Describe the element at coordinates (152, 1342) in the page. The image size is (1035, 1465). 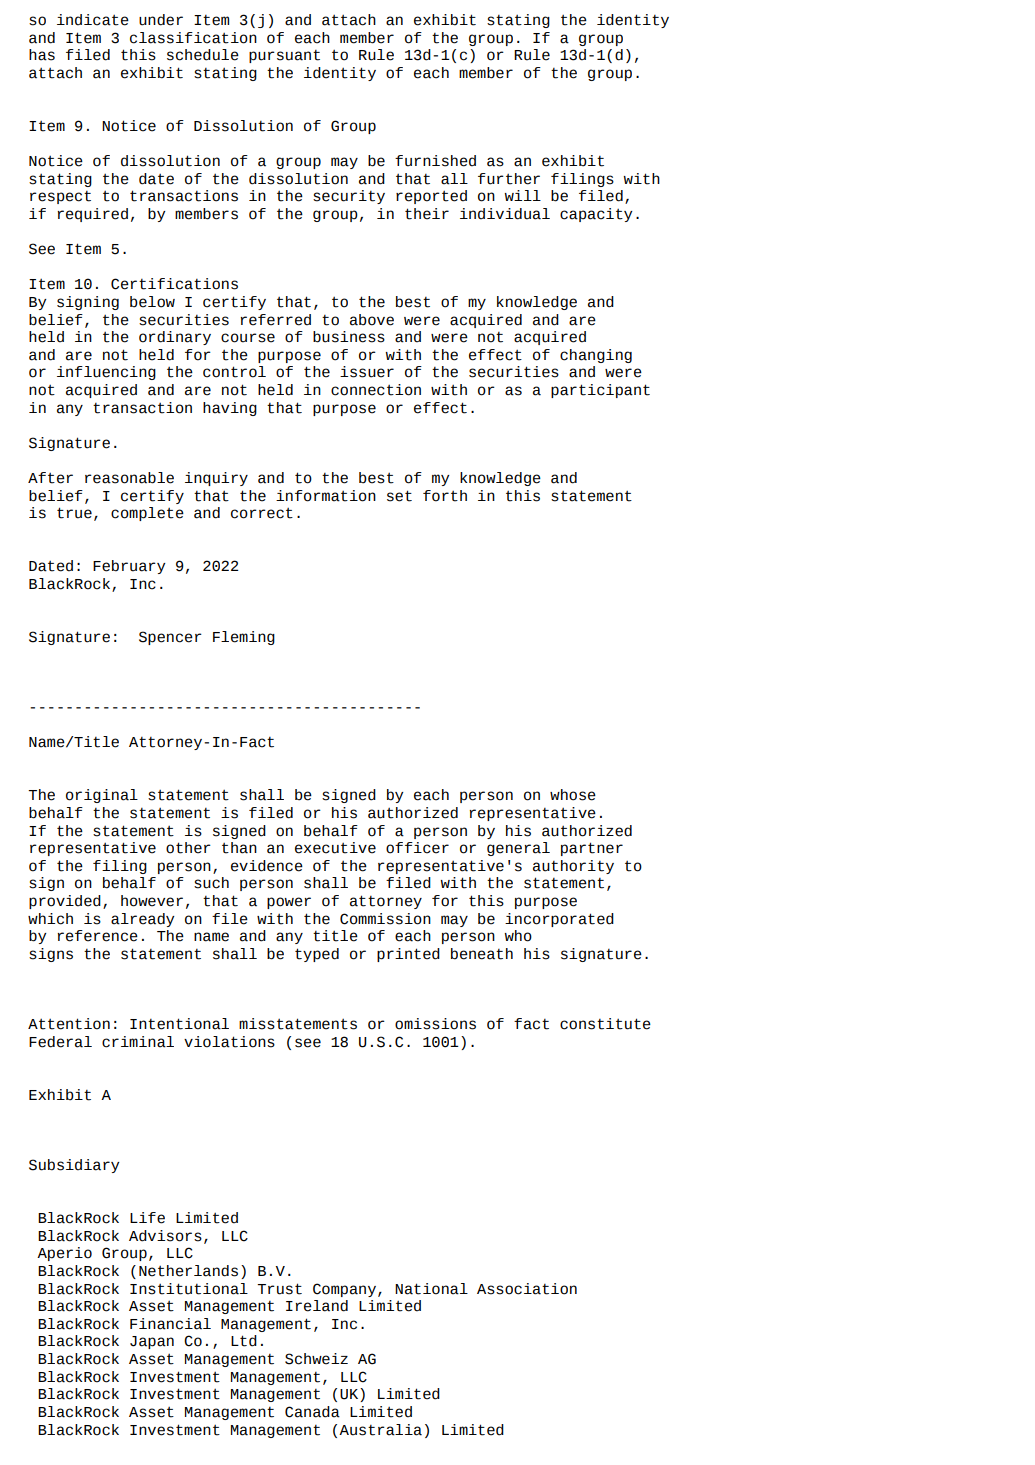
I see `Japan` at that location.
